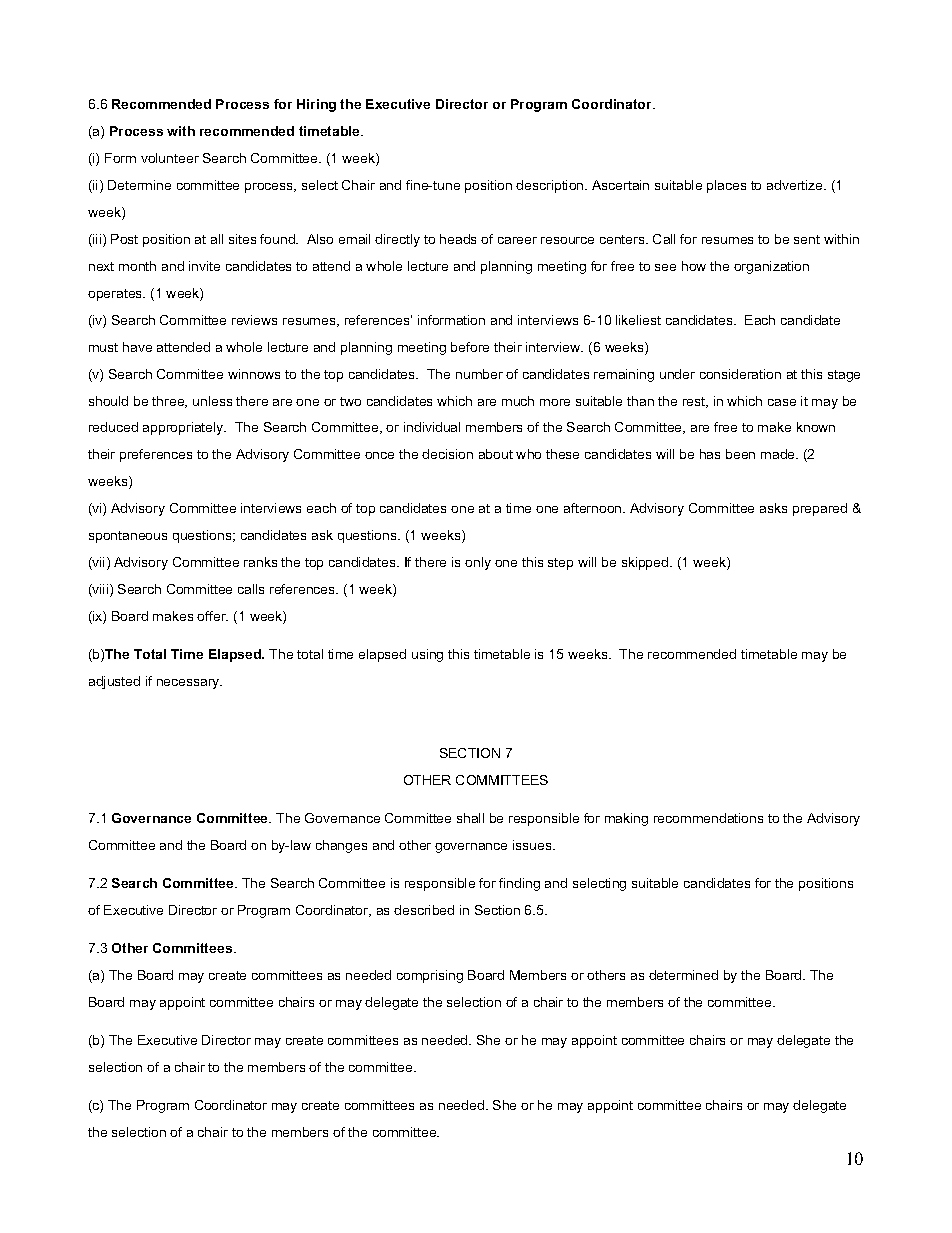  What do you see at coordinates (726, 186) in the screenshot?
I see `places` at bounding box center [726, 186].
